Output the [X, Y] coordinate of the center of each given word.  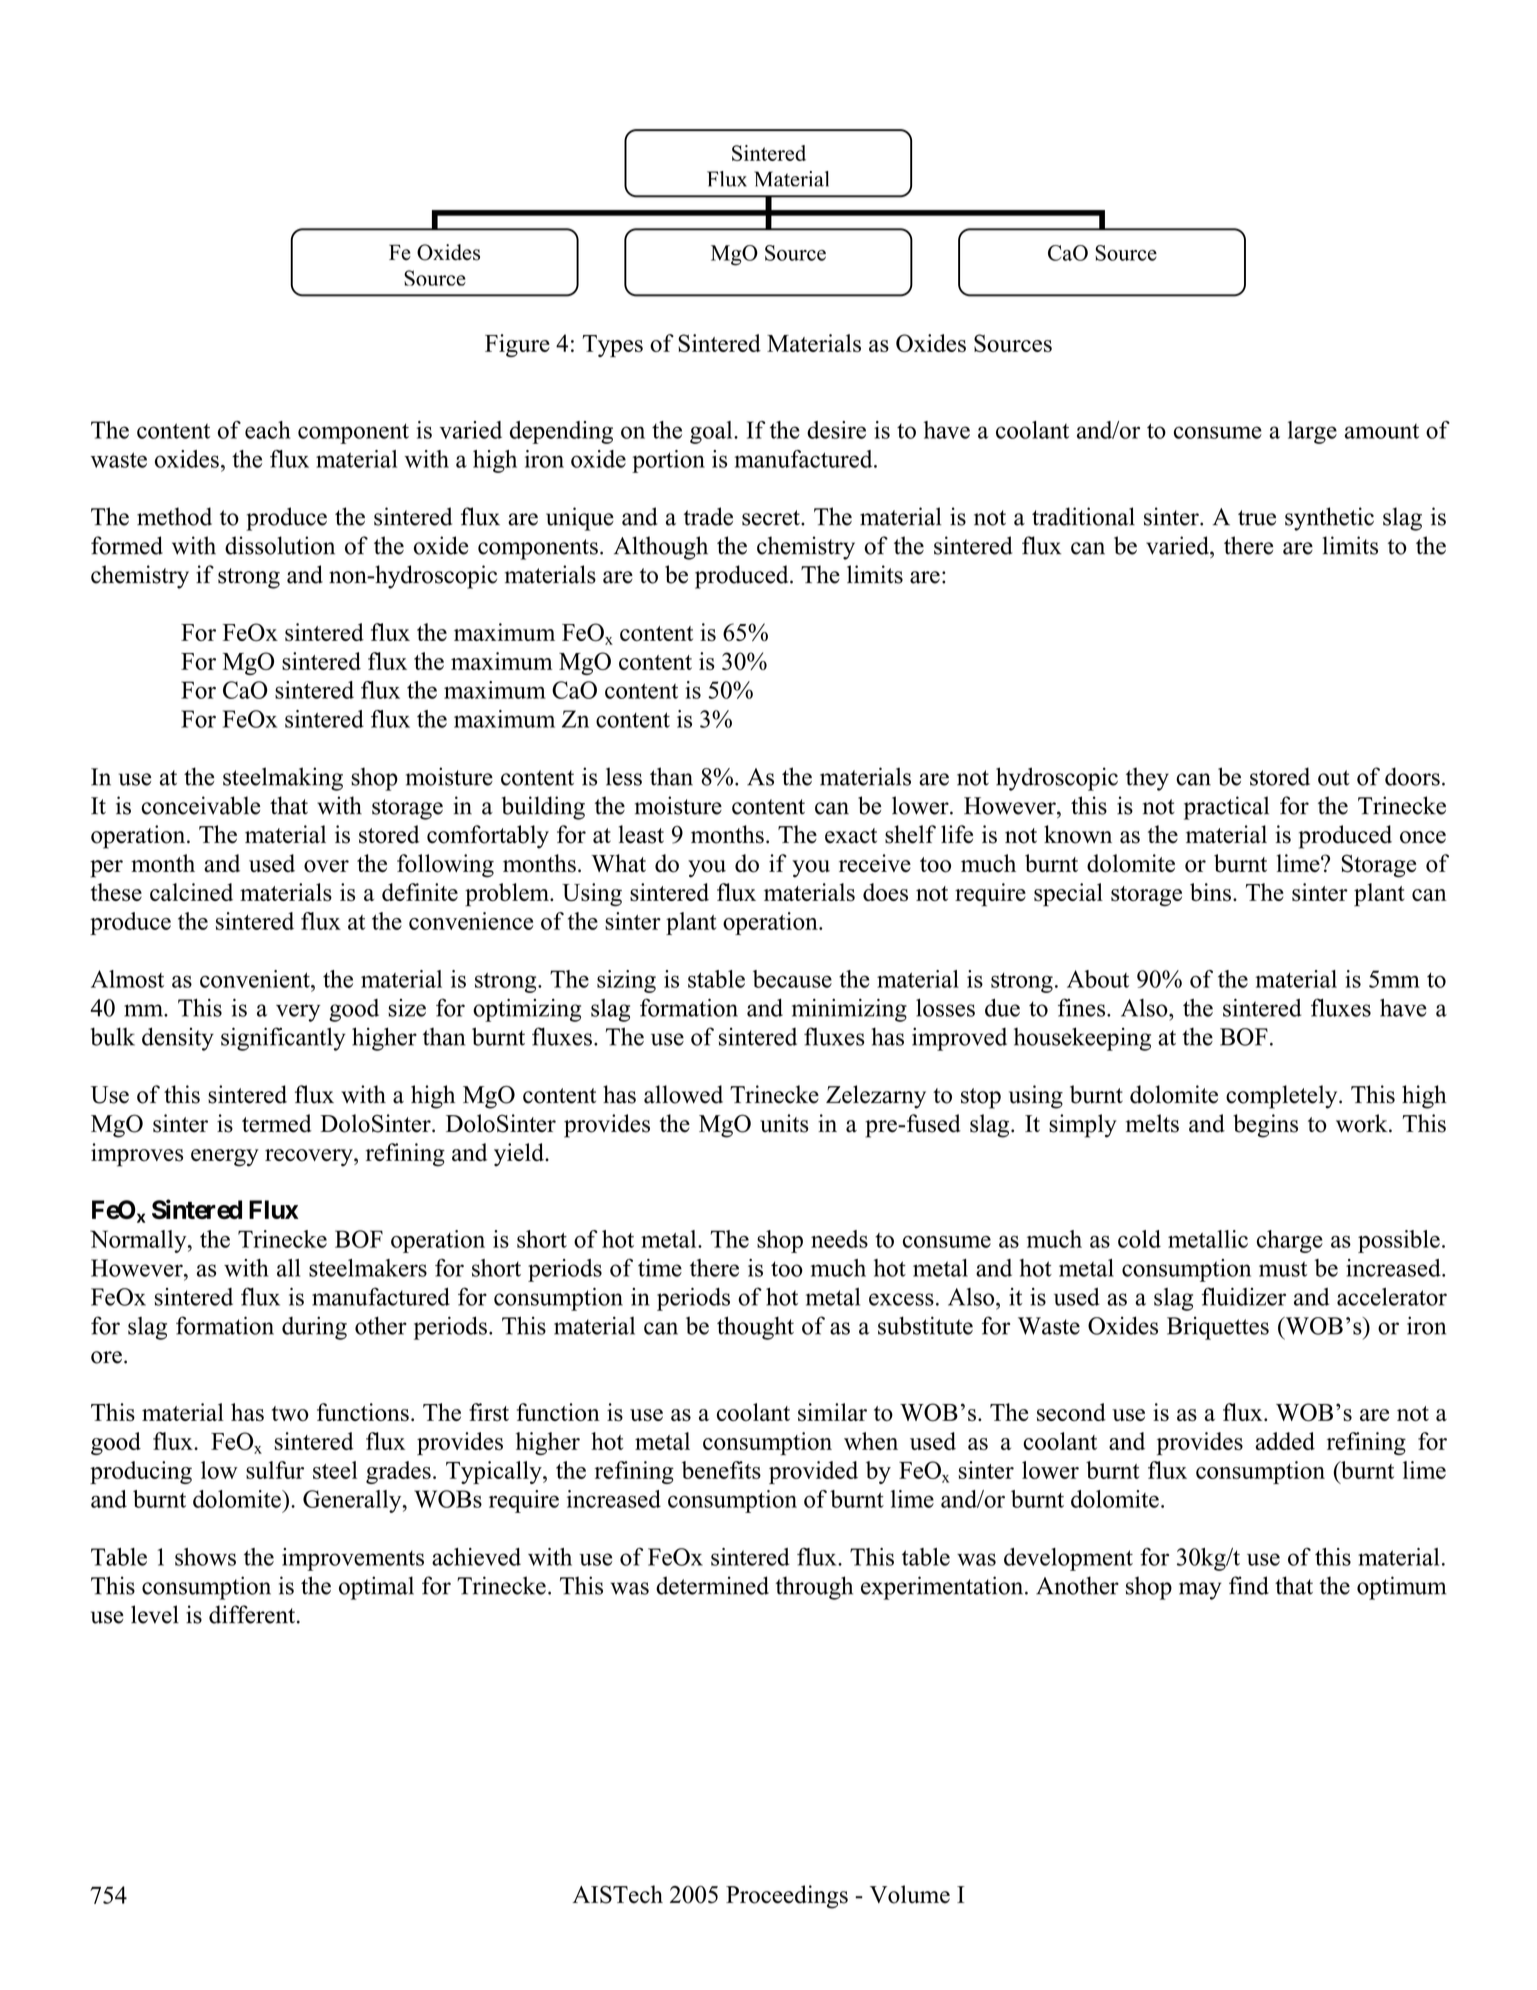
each [268, 430]
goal [712, 432]
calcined [191, 892]
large [1312, 432]
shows [205, 1557]
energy [225, 1158]
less [624, 776]
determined [712, 1585]
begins [1265, 1126]
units [784, 1123]
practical [1226, 808]
